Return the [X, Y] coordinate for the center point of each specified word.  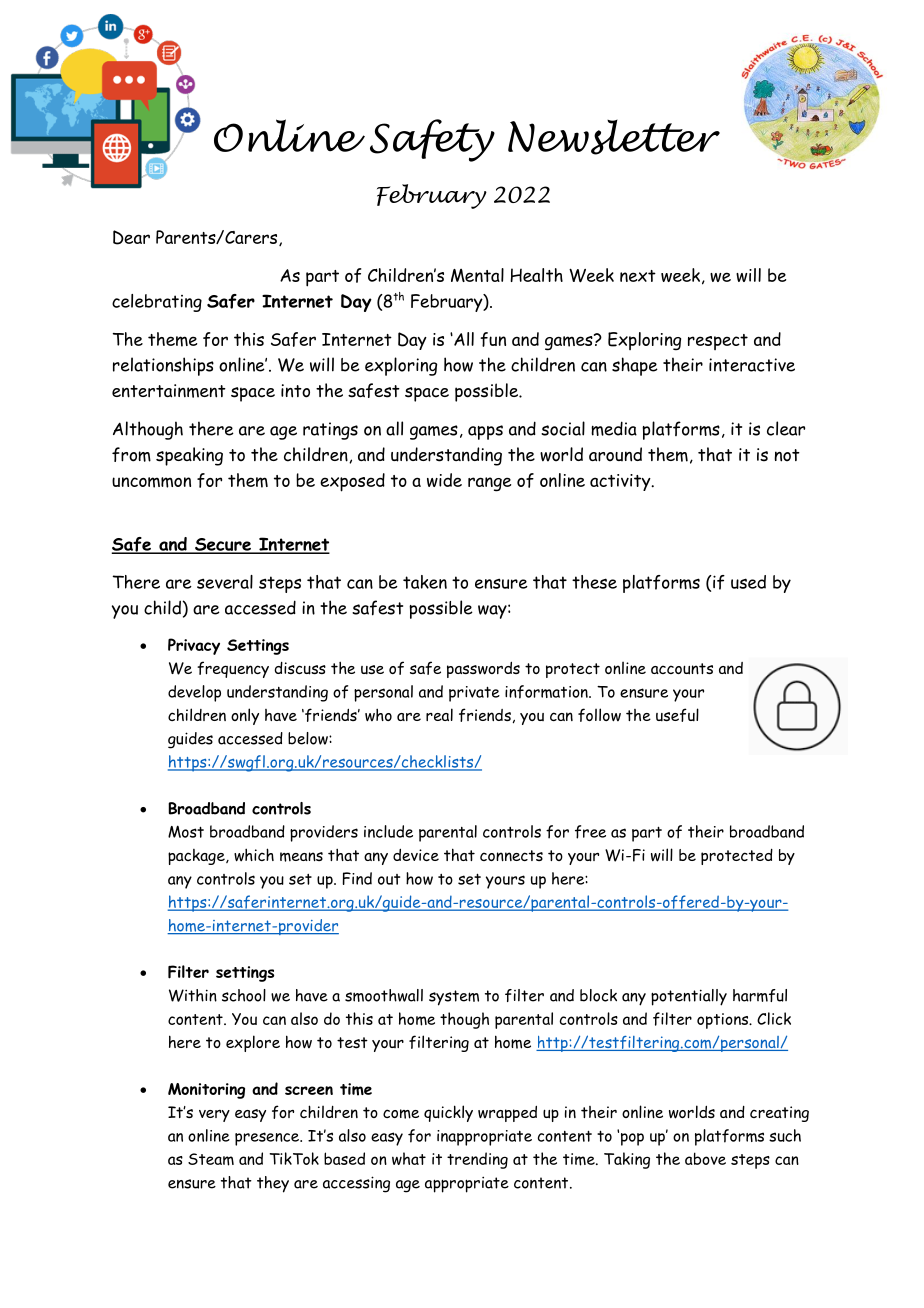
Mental [477, 275]
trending [477, 1160]
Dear [131, 237]
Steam [211, 1159]
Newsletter [614, 137]
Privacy [194, 646]
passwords [483, 670]
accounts [682, 669]
